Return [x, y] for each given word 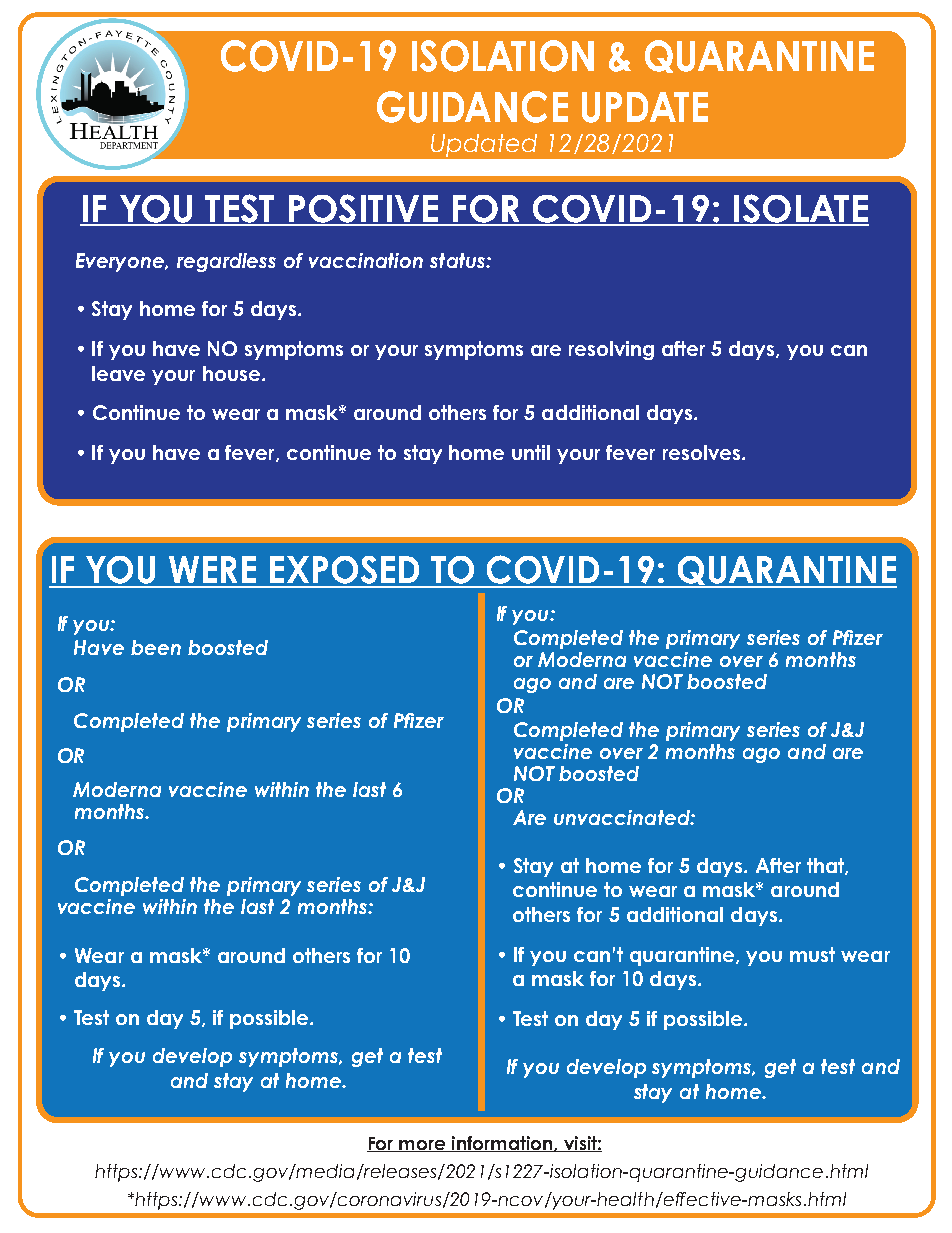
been [156, 647]
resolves [701, 452]
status [458, 260]
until [531, 452]
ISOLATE [800, 209]
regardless [226, 262]
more [422, 1146]
